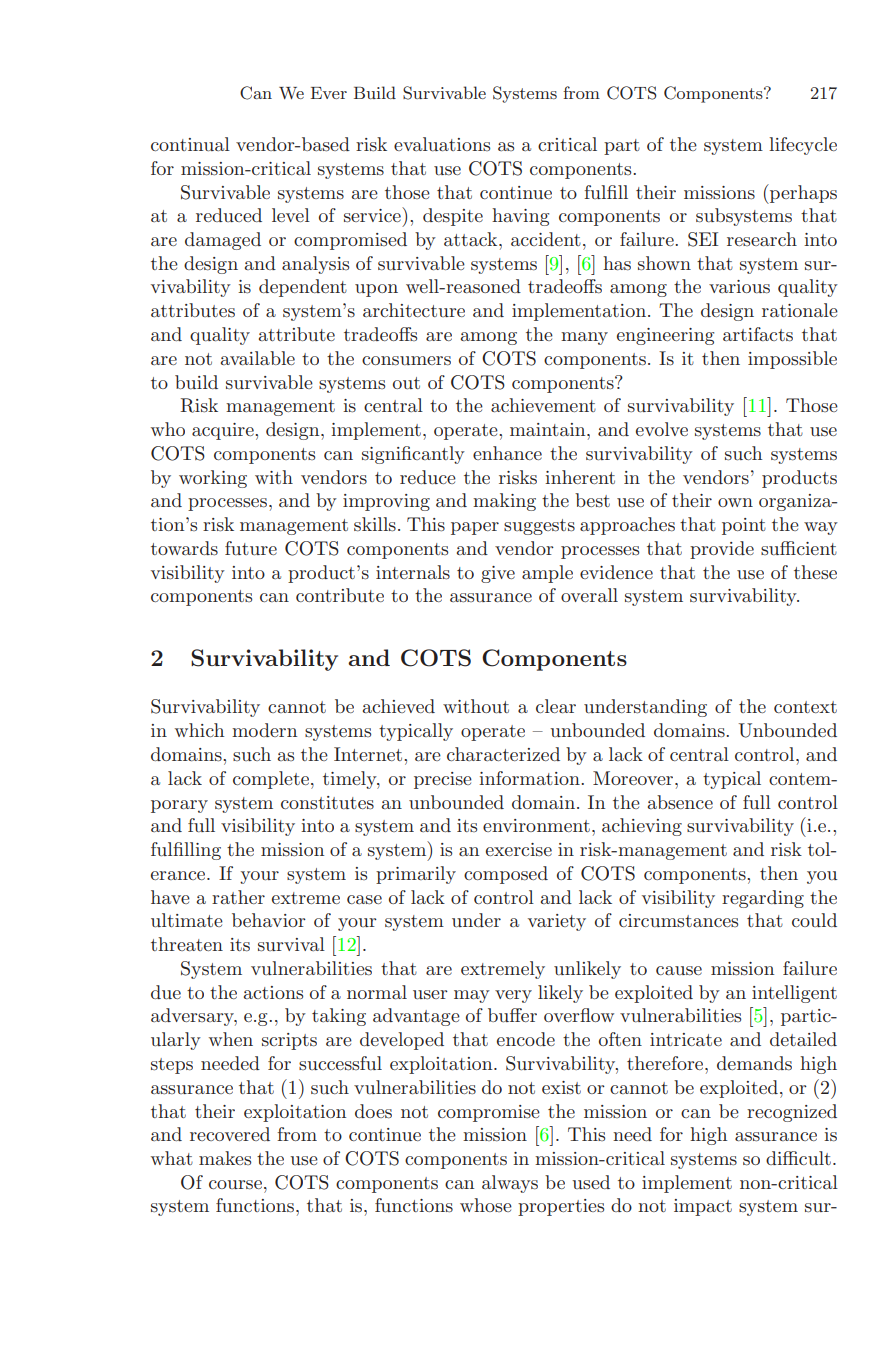 The height and width of the page is (1346, 896). Describe the element at coordinates (510, 1184) in the page. I see `always` at that location.
